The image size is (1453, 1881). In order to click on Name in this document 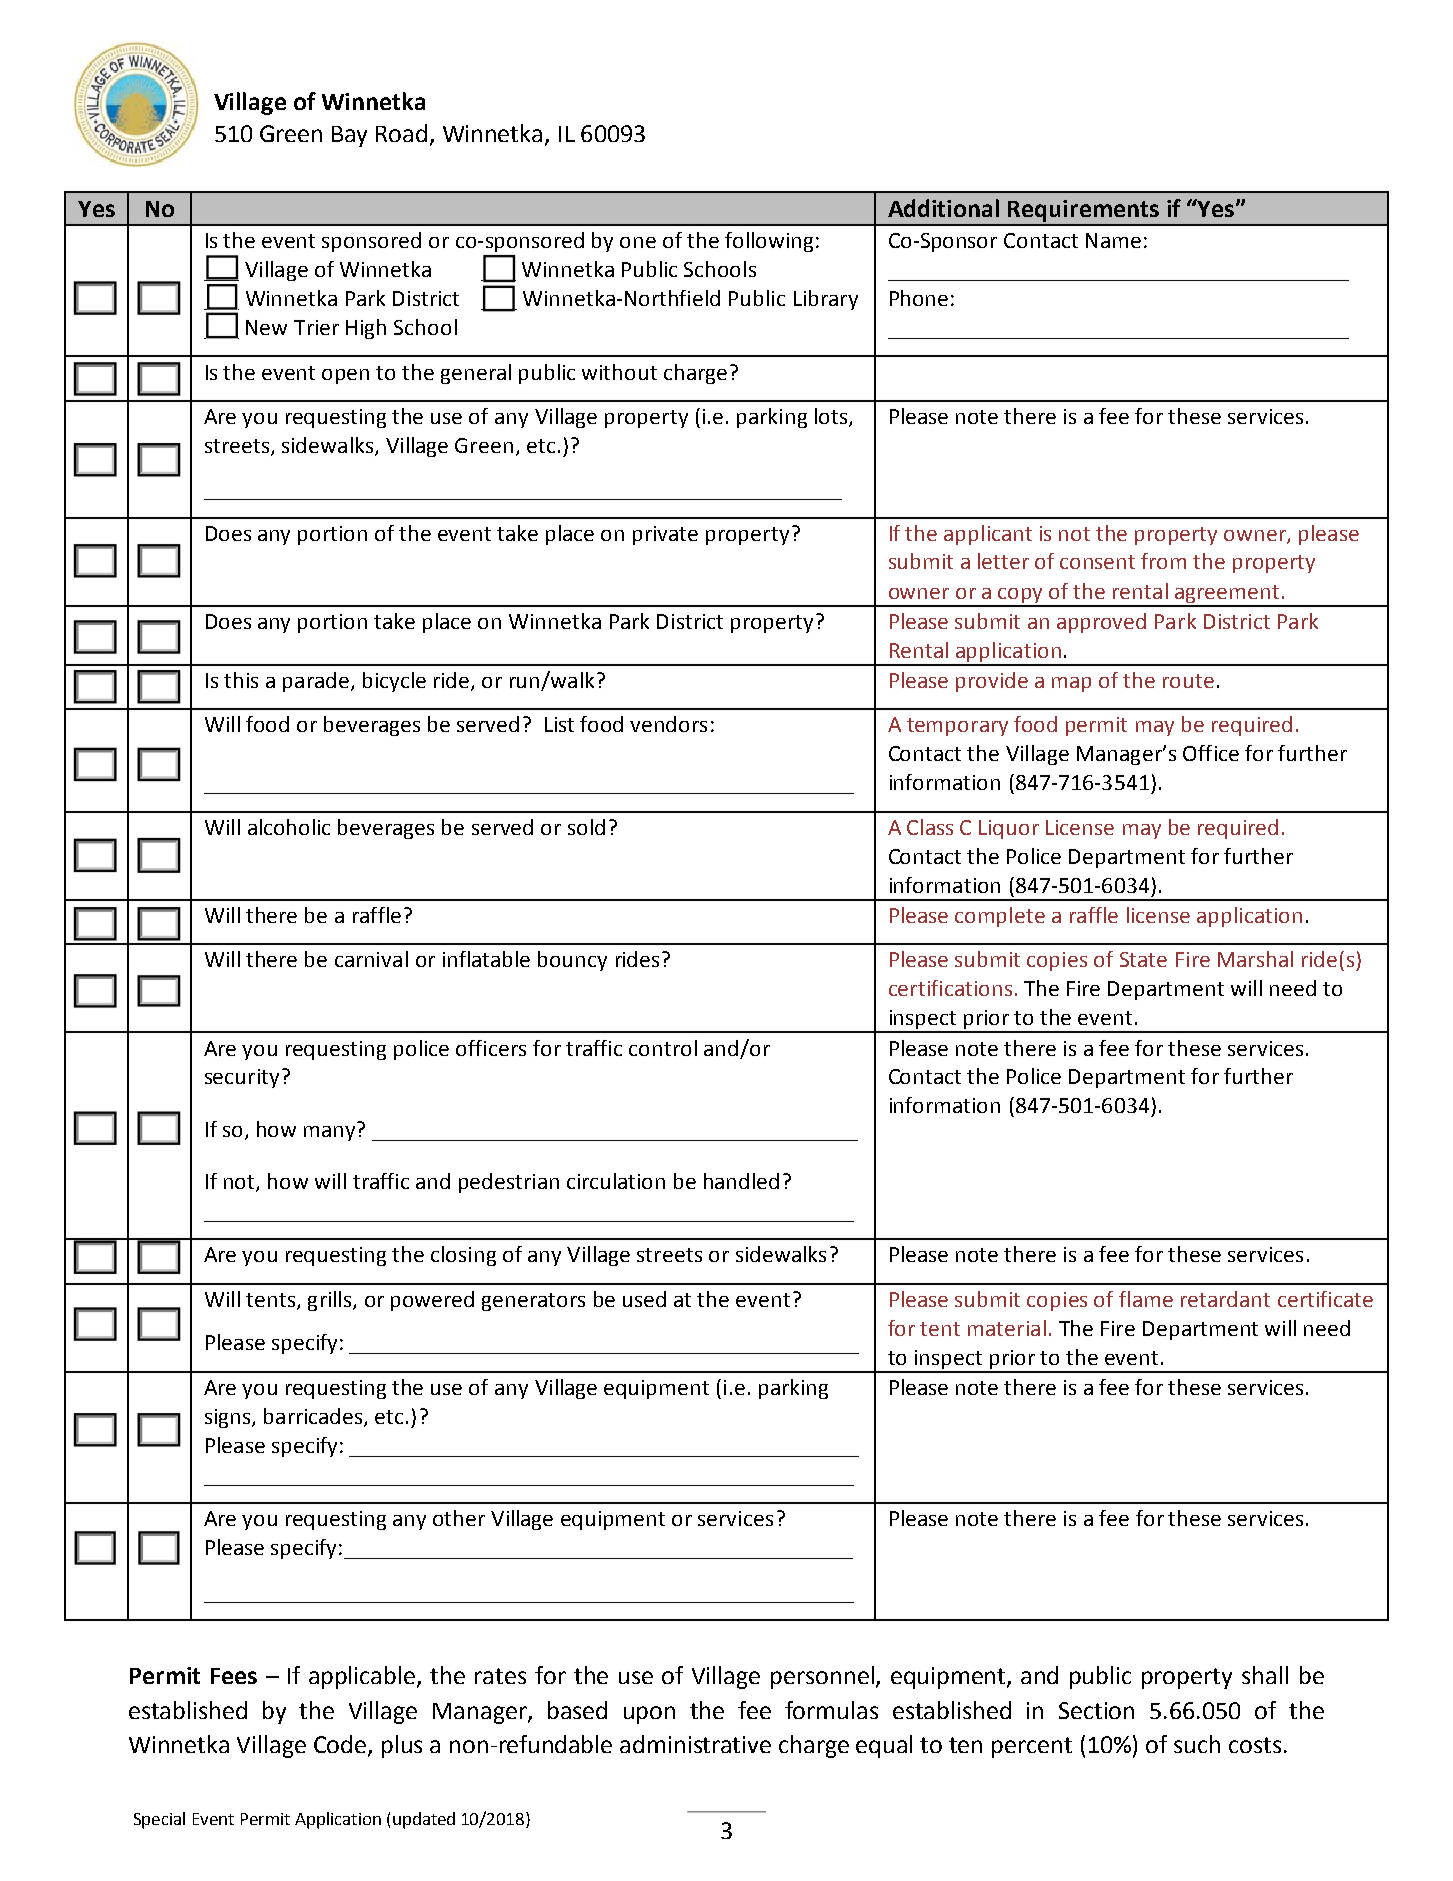, I will do `click(1113, 240)`.
